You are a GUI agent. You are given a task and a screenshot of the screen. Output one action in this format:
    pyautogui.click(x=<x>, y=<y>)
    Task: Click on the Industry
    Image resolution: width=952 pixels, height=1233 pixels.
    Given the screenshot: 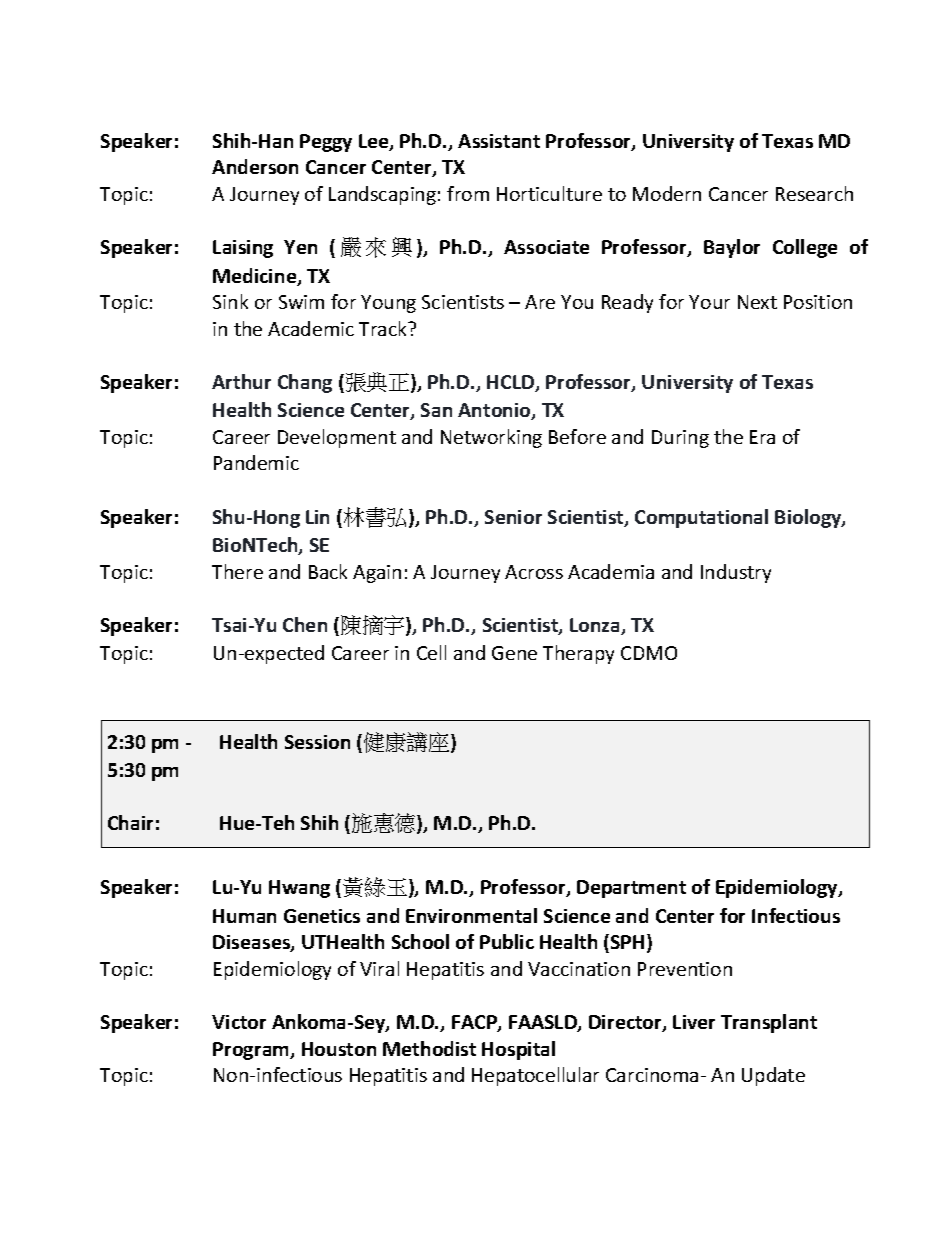 What is the action you would take?
    pyautogui.click(x=736, y=573)
